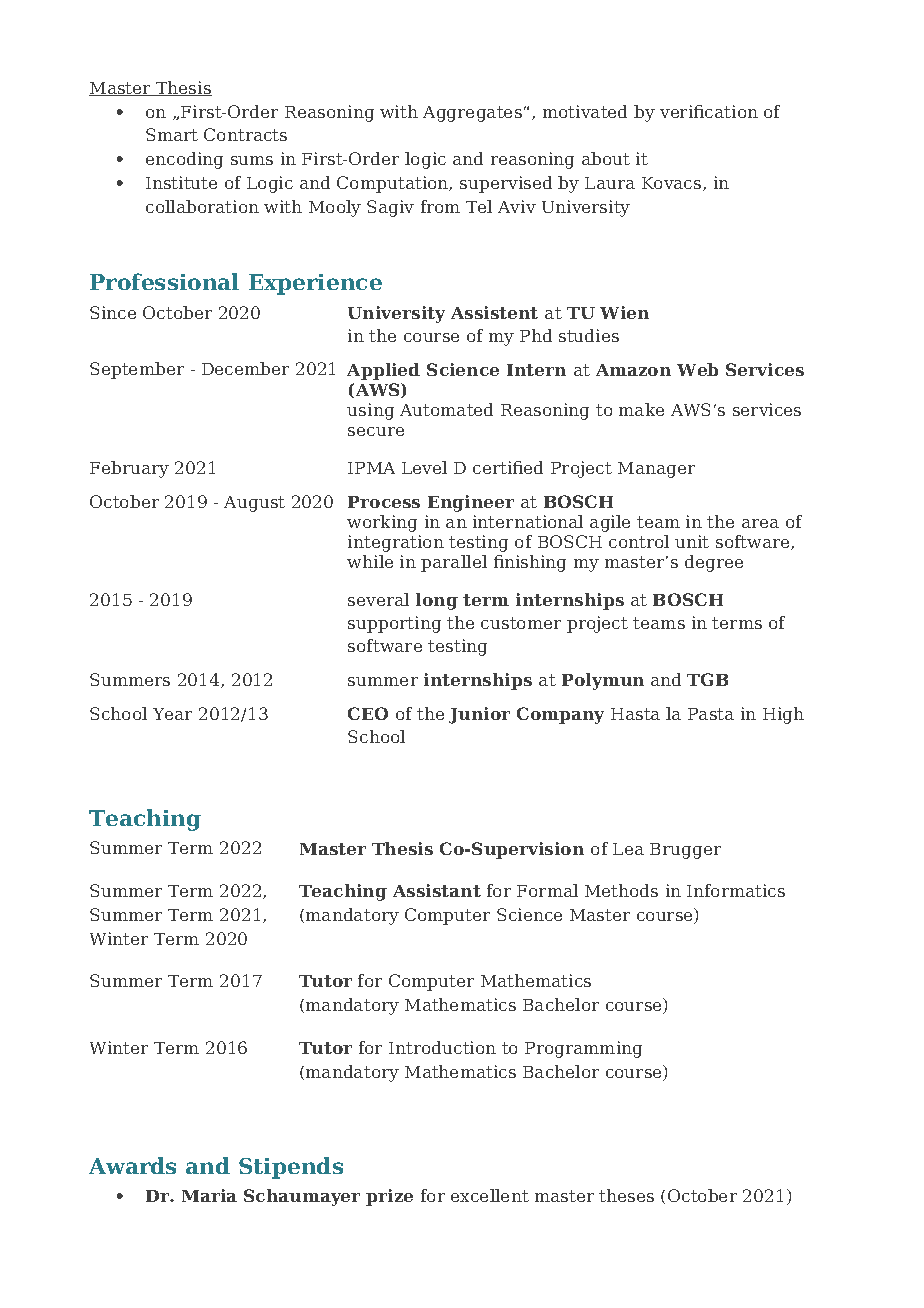 The image size is (924, 1308). What do you see at coordinates (184, 160) in the document?
I see `encoding` at bounding box center [184, 160].
